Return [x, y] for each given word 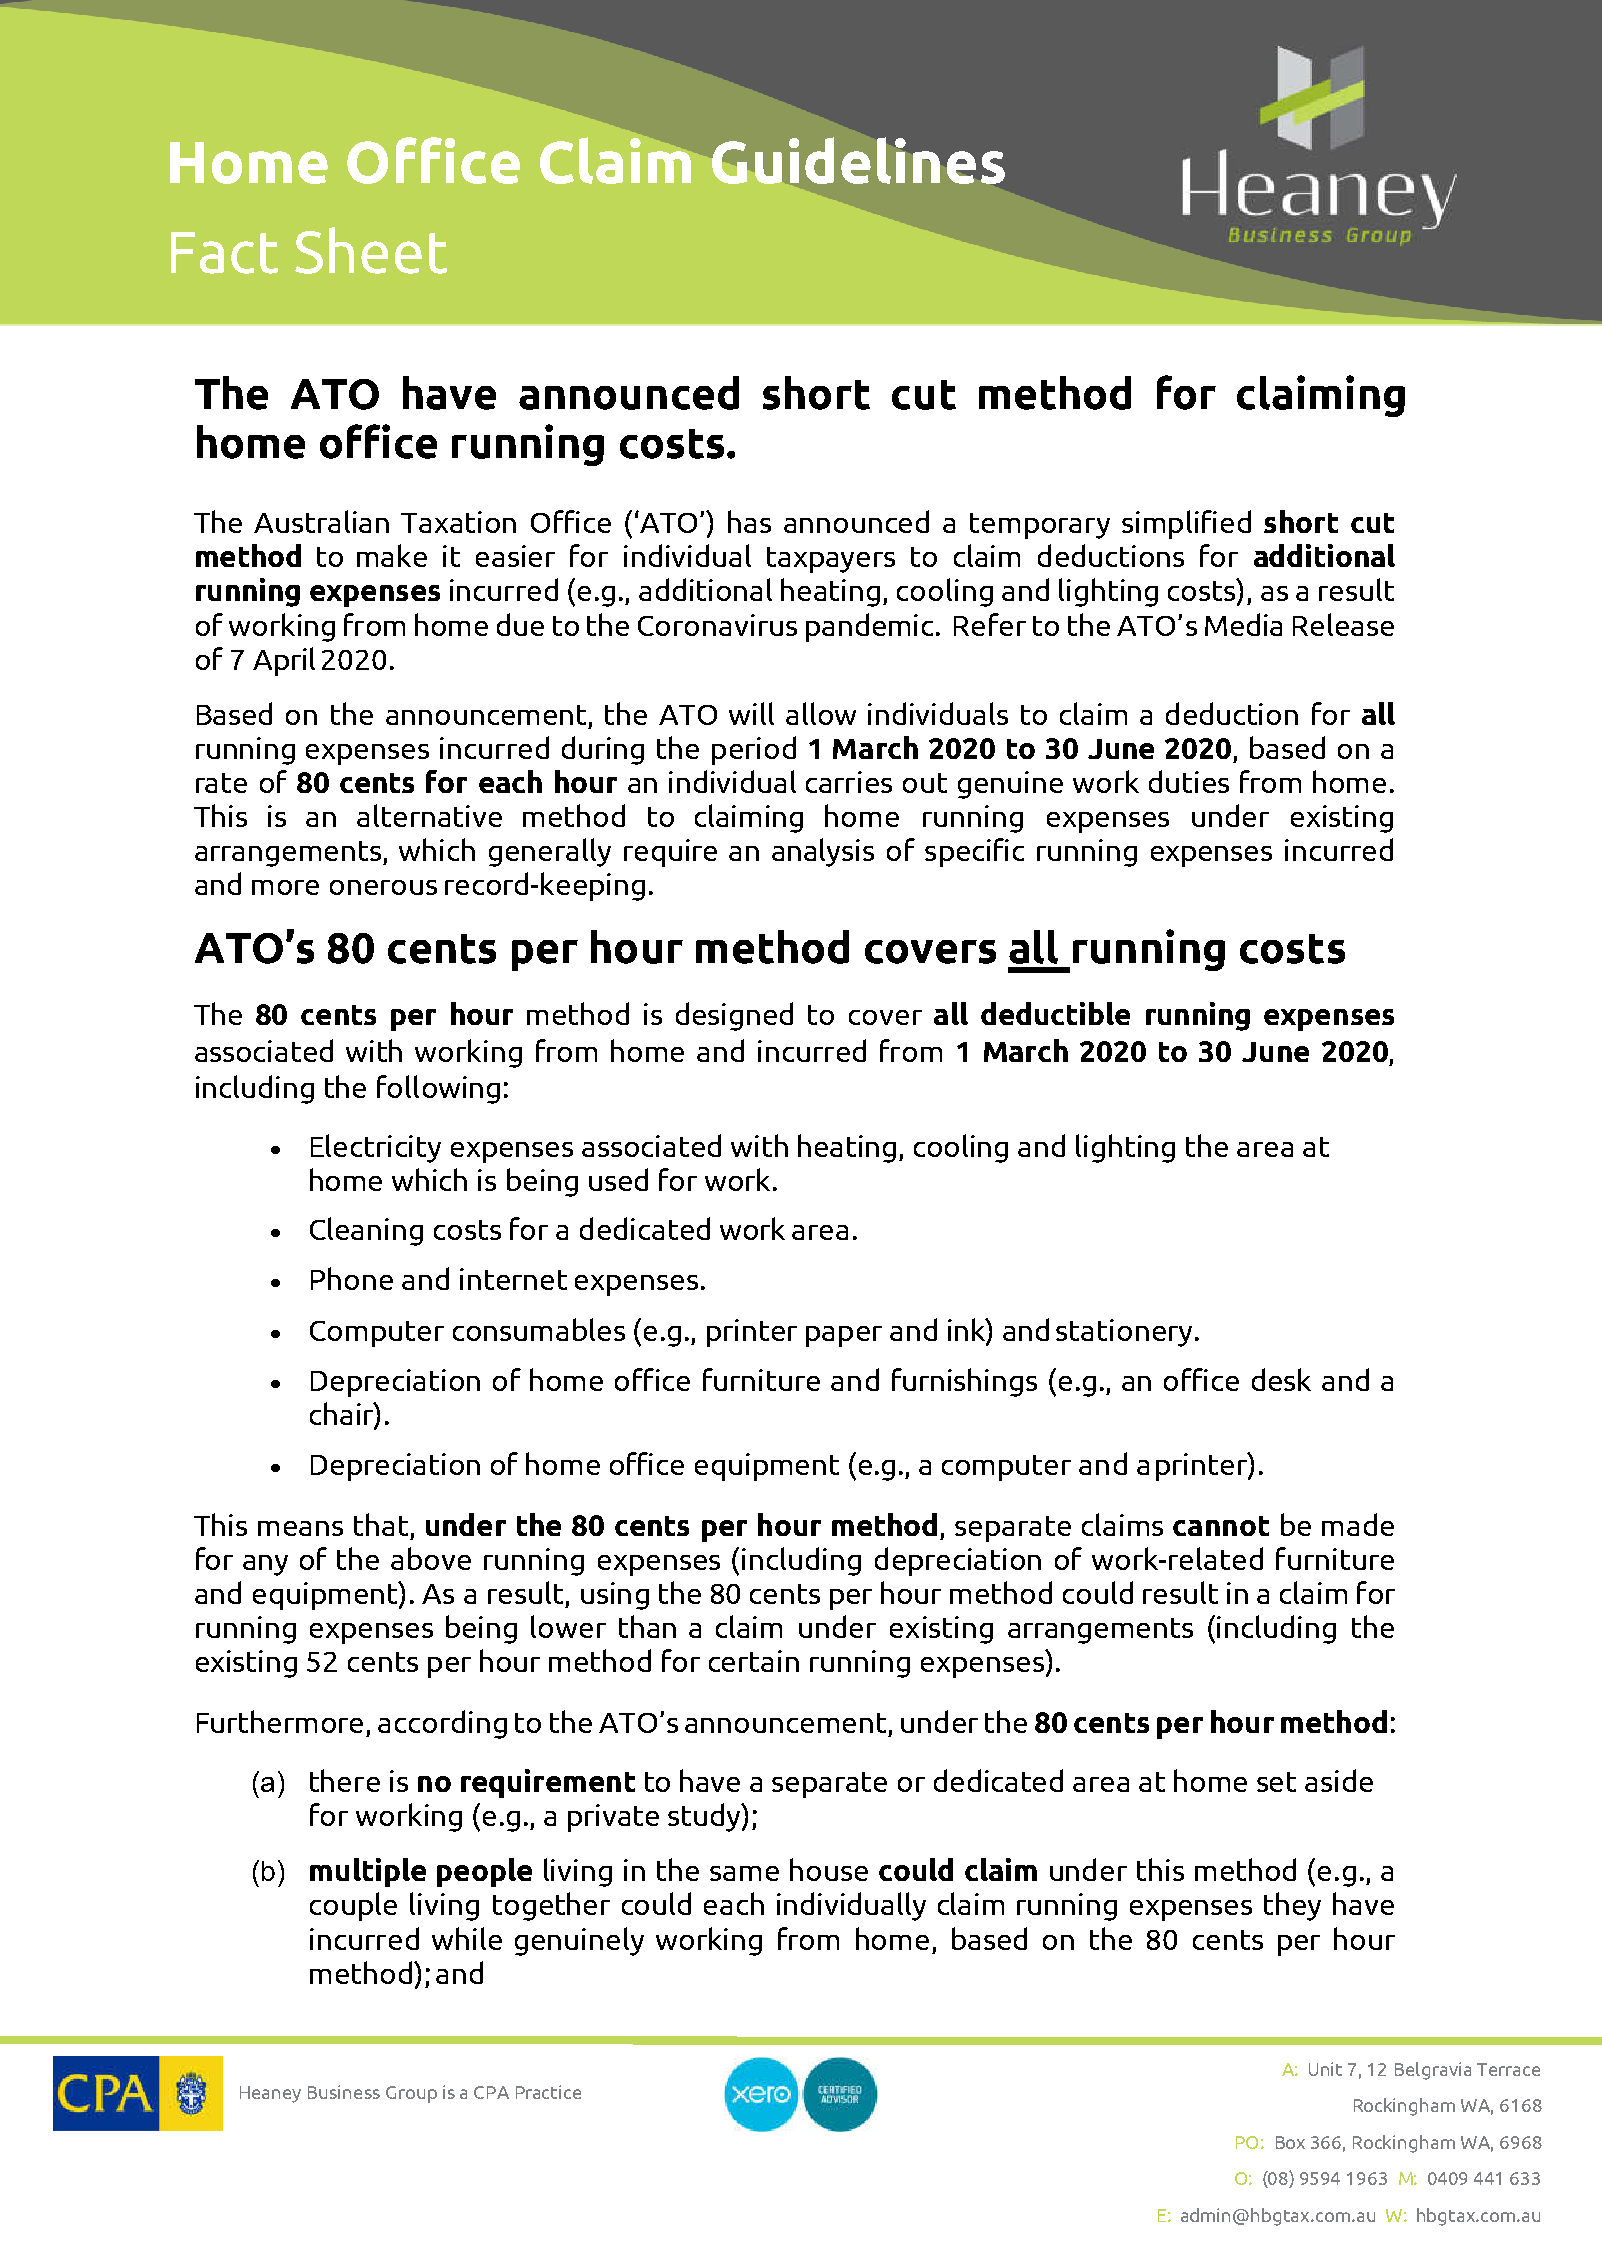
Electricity [376, 1148]
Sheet [371, 250]
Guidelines [858, 160]
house [829, 1869]
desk [1281, 1379]
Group [411, 2094]
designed [734, 1016]
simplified [1186, 524]
